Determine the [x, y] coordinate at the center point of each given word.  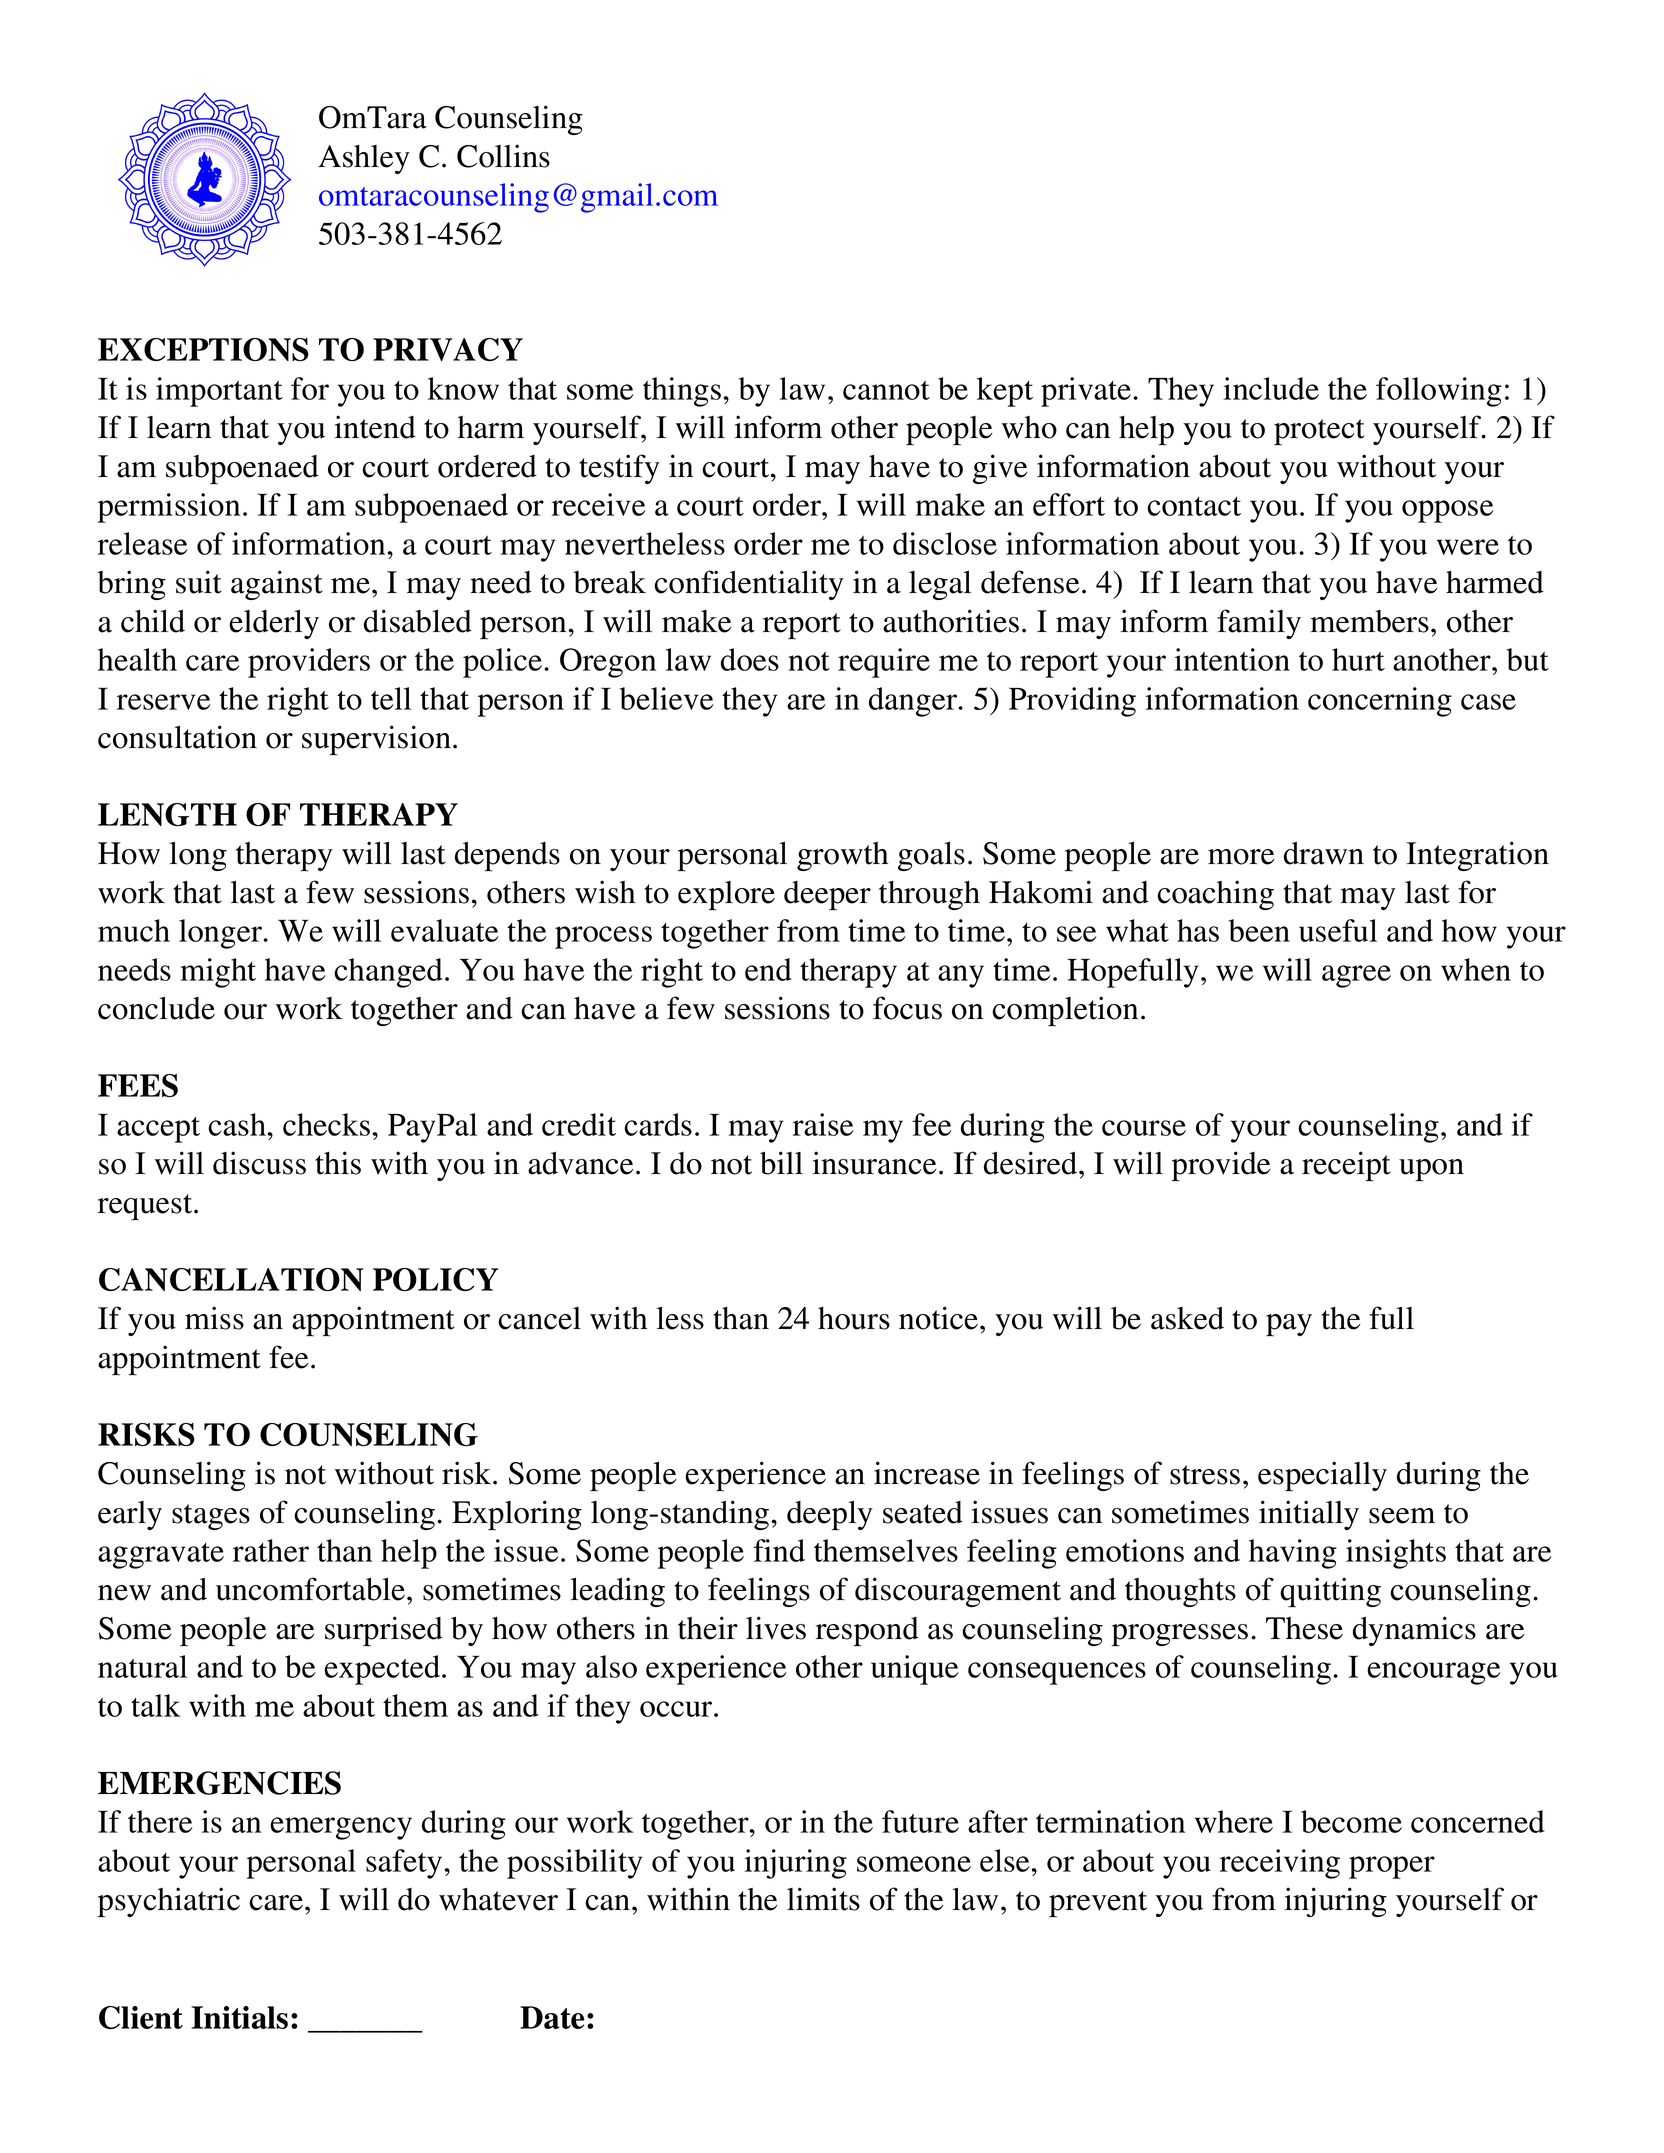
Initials [239, 2017]
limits [823, 1899]
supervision [376, 740]
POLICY [435, 1279]
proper [1392, 1867]
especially [1322, 1476]
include [1271, 388]
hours [854, 1318]
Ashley [364, 159]
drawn [1324, 853]
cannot [886, 390]
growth [842, 856]
